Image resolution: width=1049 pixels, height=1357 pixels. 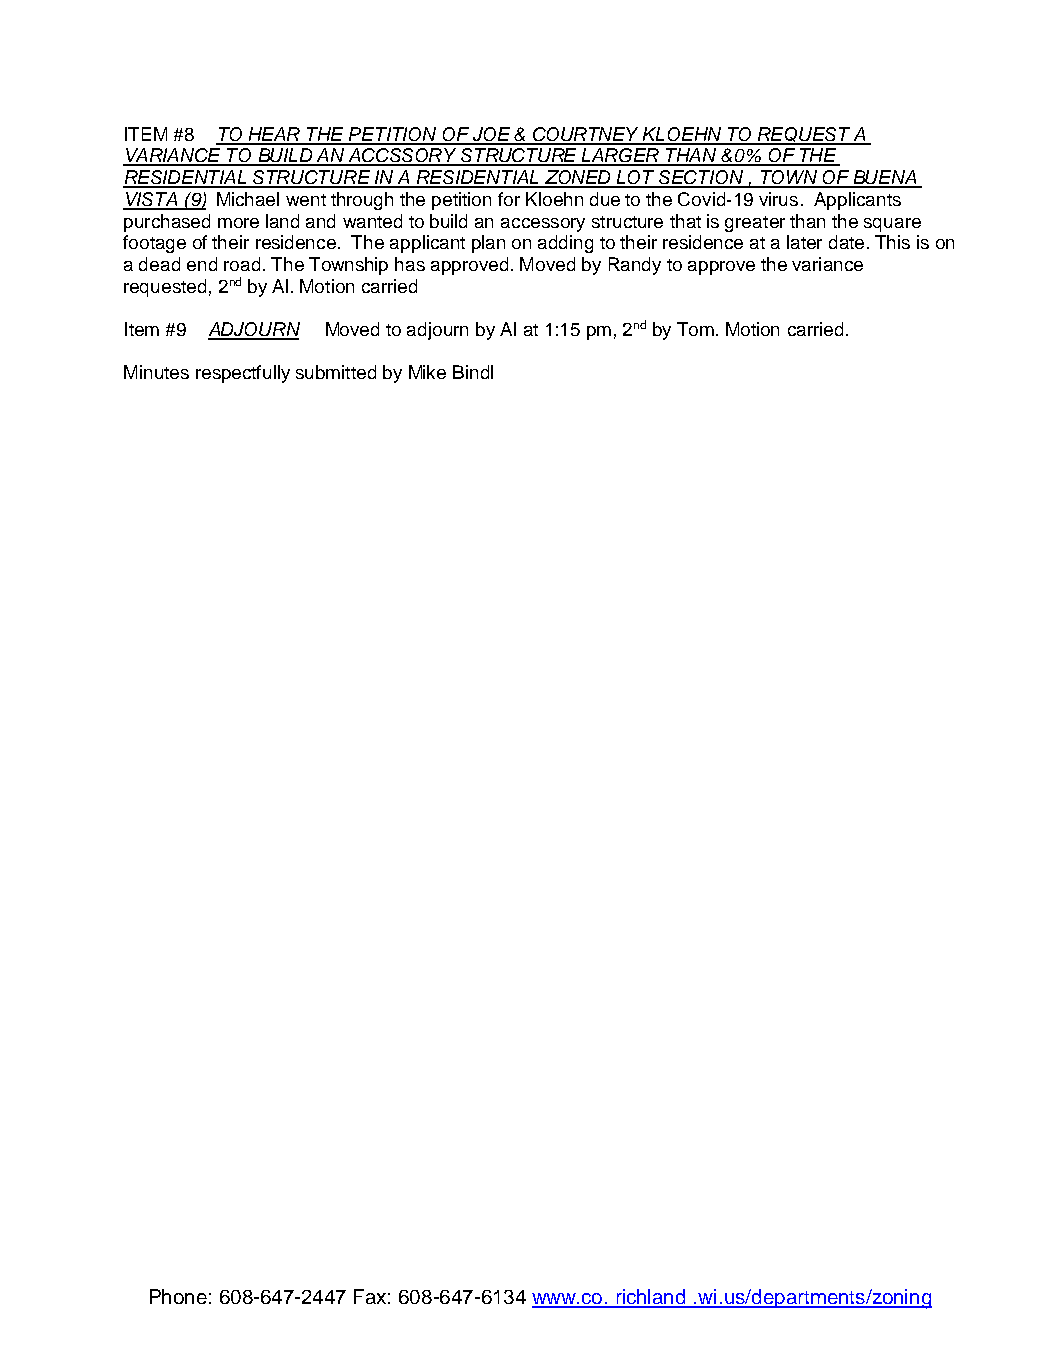 I want to click on Randy, so click(x=635, y=266).
